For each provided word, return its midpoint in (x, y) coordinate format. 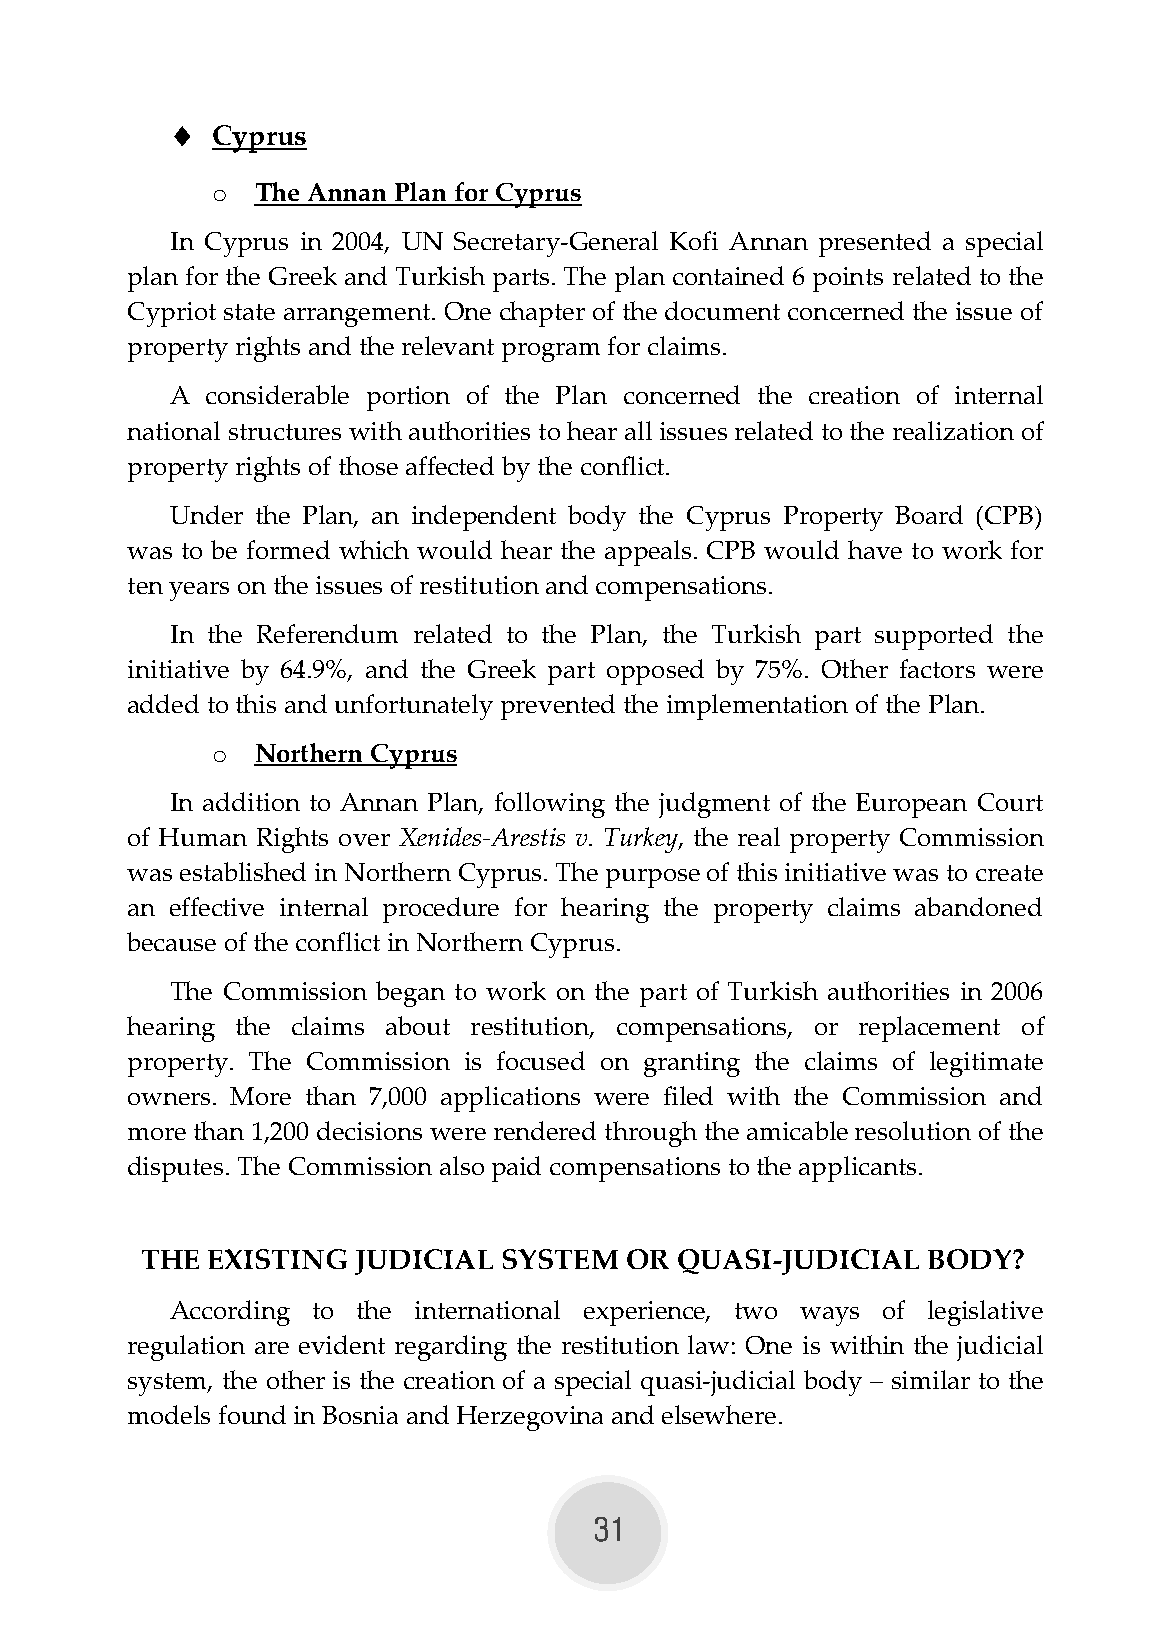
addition (251, 801)
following (550, 805)
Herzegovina (530, 1418)
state (249, 312)
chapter (542, 314)
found (252, 1414)
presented (875, 244)
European (911, 805)
